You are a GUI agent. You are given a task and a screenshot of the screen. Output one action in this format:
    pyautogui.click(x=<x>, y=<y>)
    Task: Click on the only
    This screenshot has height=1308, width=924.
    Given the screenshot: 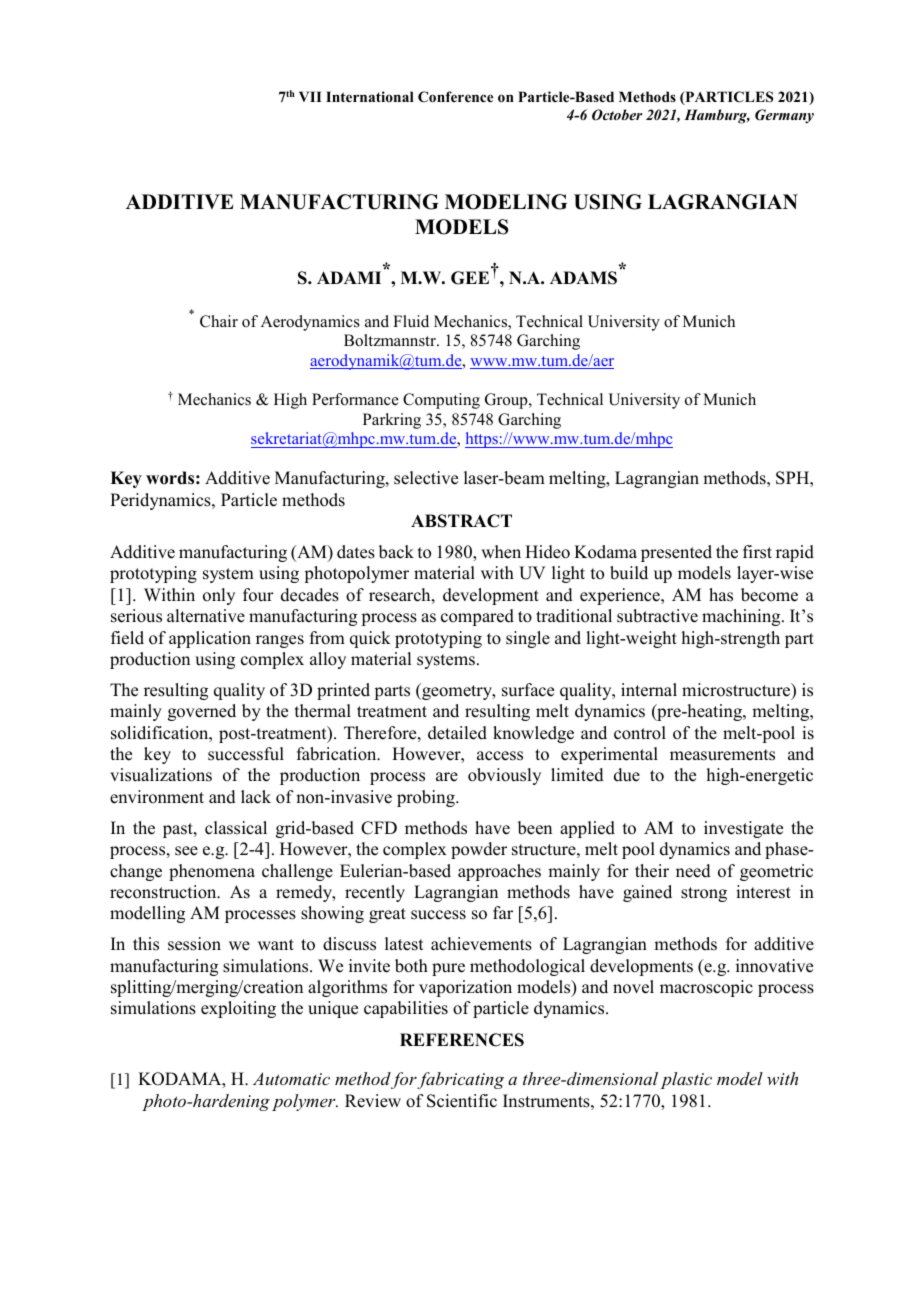 What is the action you would take?
    pyautogui.click(x=219, y=596)
